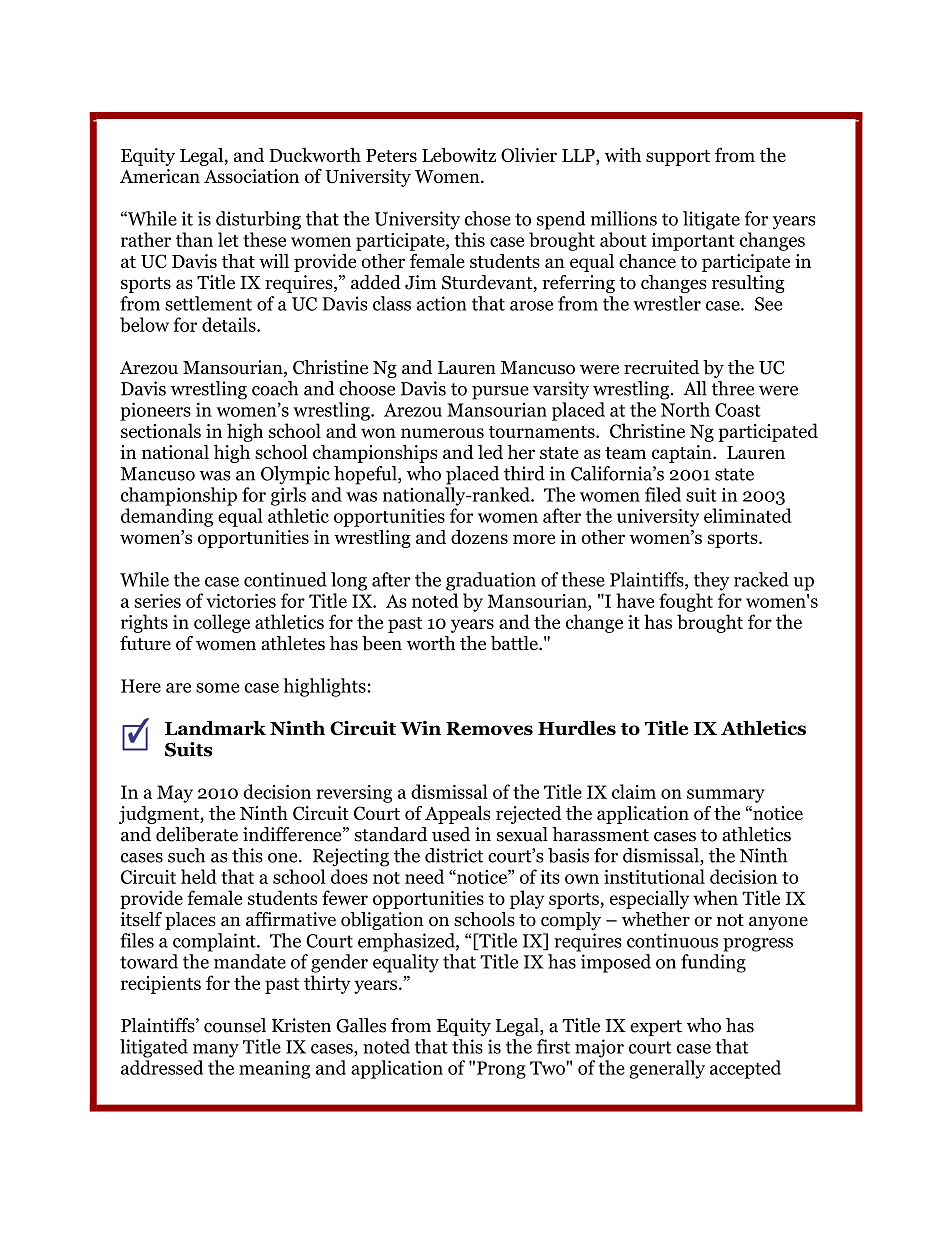 The height and width of the screenshot is (1233, 952). Describe the element at coordinates (451, 834) in the screenshot. I see `used` at that location.
